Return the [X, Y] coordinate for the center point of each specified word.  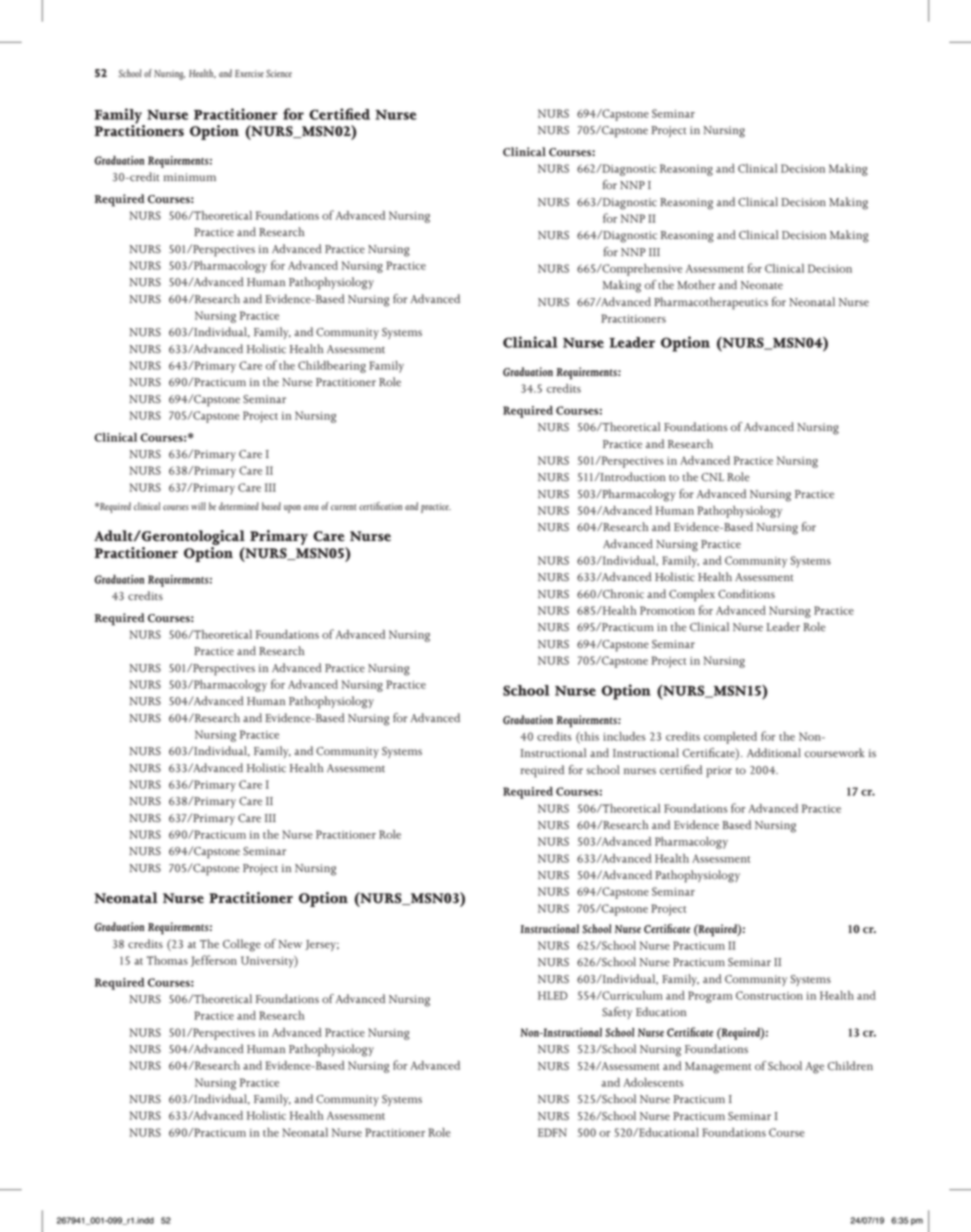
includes [624, 736]
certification [380, 506]
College [242, 945]
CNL [712, 477]
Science [279, 73]
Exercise [249, 73]
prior [719, 772]
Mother [696, 285]
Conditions [746, 594]
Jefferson [214, 961]
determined [239, 506]
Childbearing [332, 367]
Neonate [762, 285]
